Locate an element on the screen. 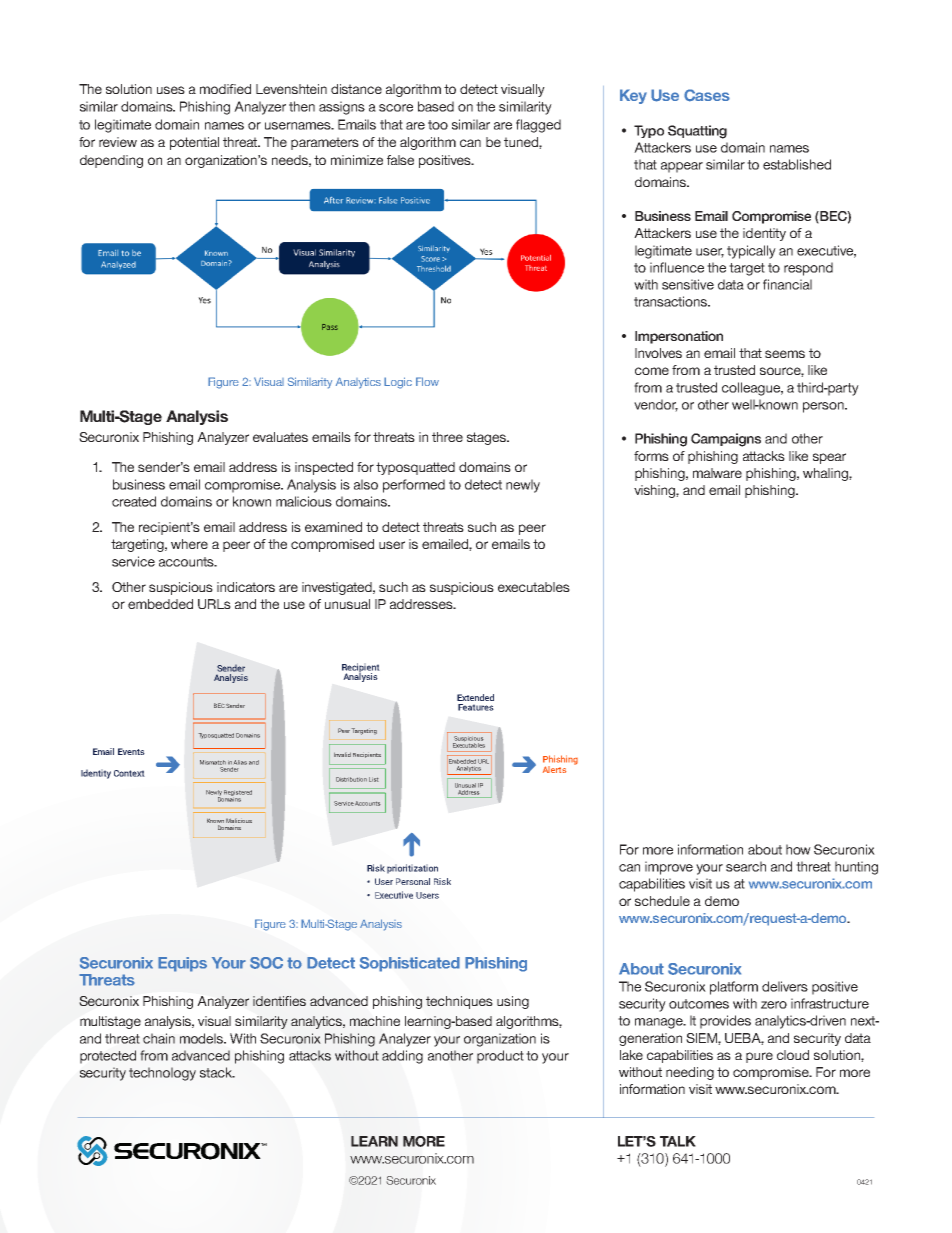  potential is located at coordinates (194, 143).
